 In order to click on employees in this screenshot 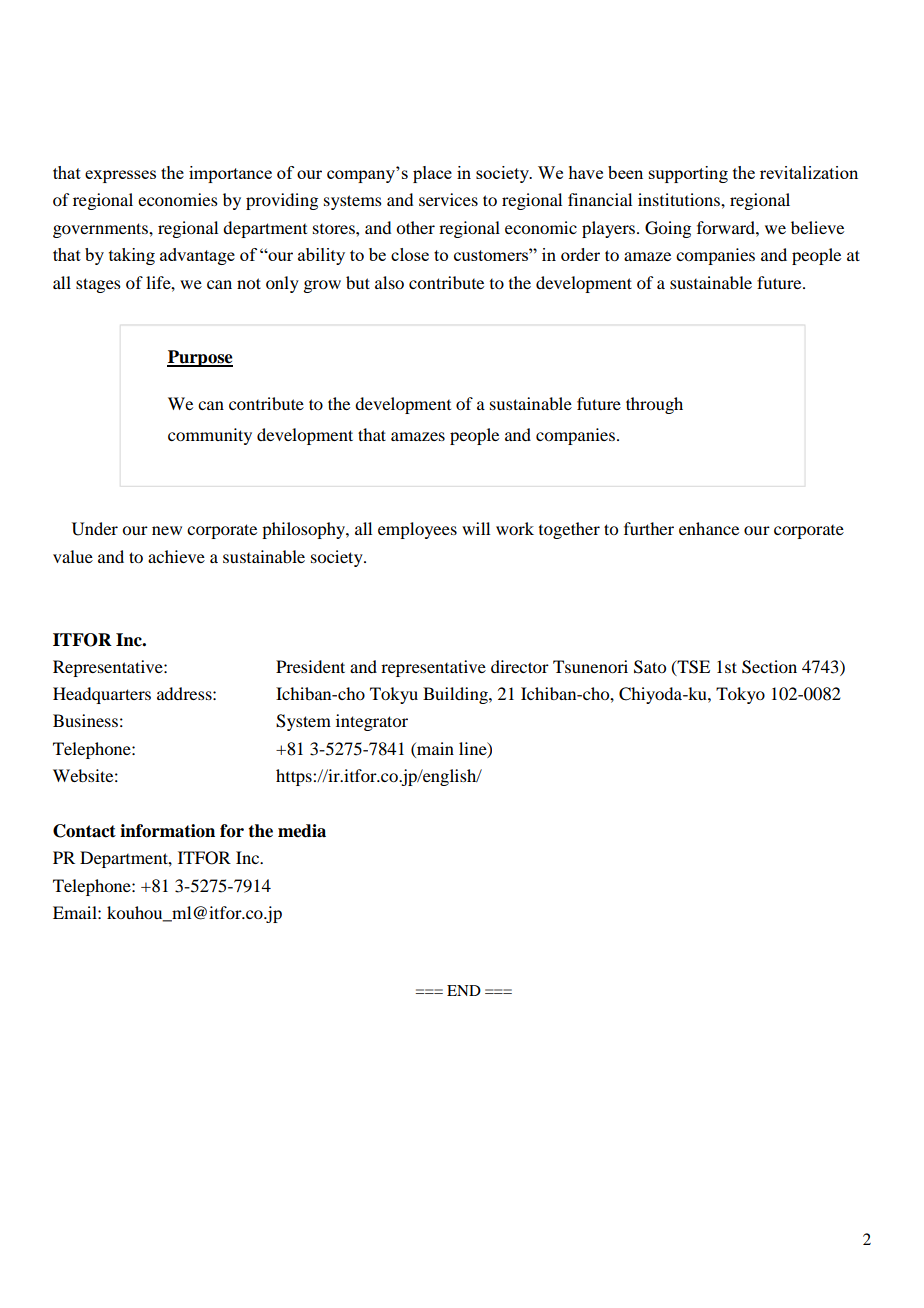, I will do `click(417, 530)`.
